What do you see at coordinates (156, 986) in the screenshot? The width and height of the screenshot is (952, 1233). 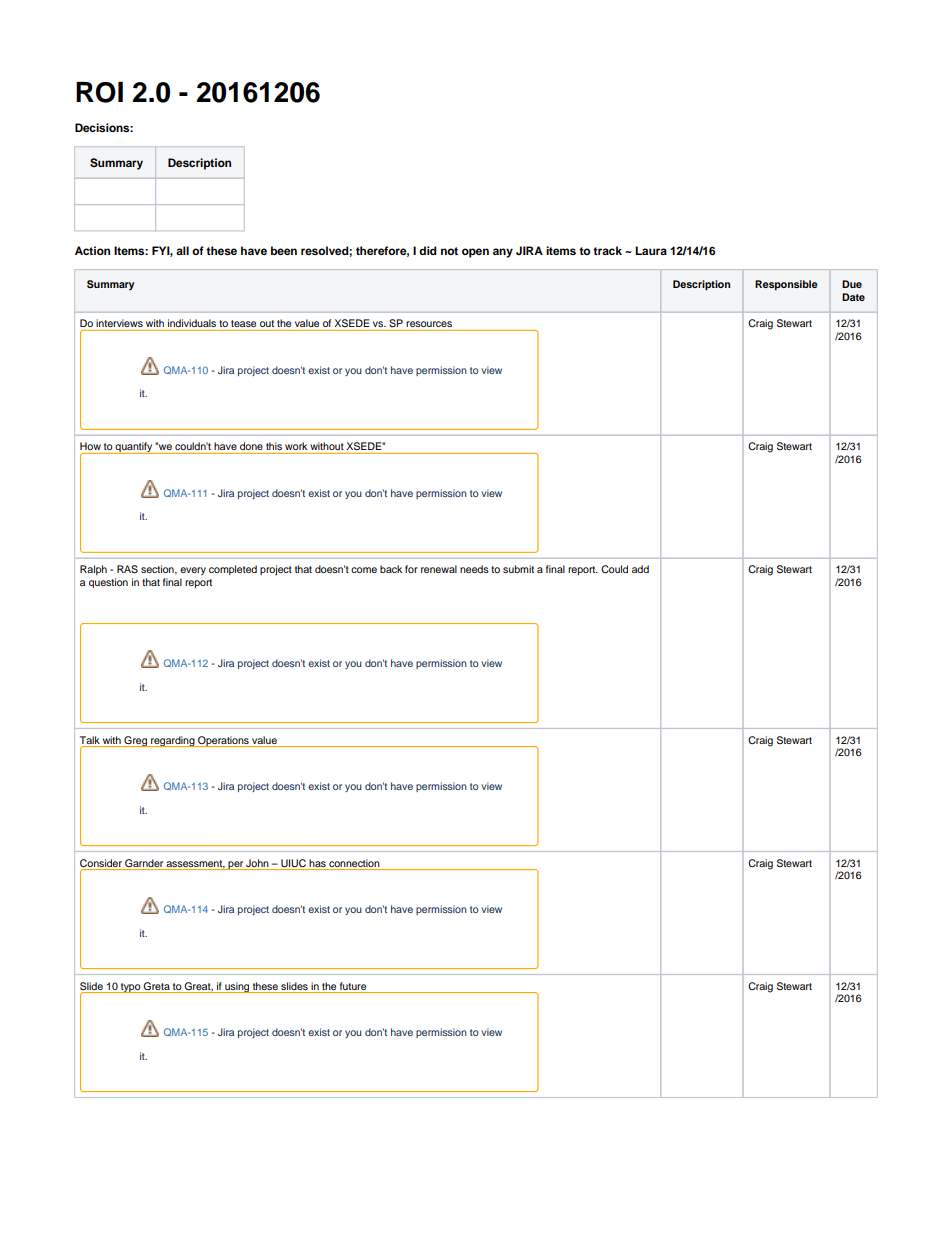 I see `Greta` at bounding box center [156, 986].
